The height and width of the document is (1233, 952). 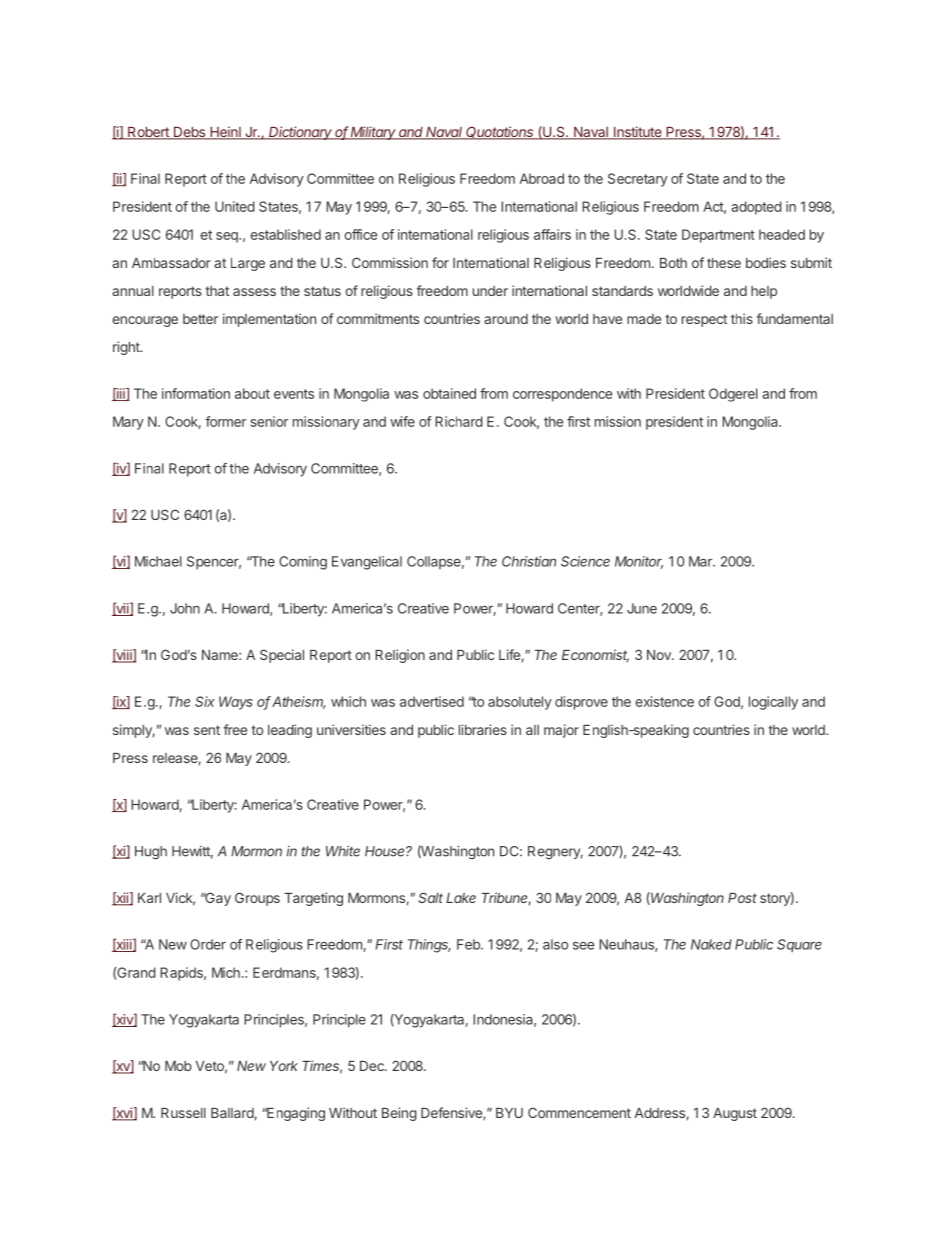 I want to click on adopted, so click(x=756, y=208).
